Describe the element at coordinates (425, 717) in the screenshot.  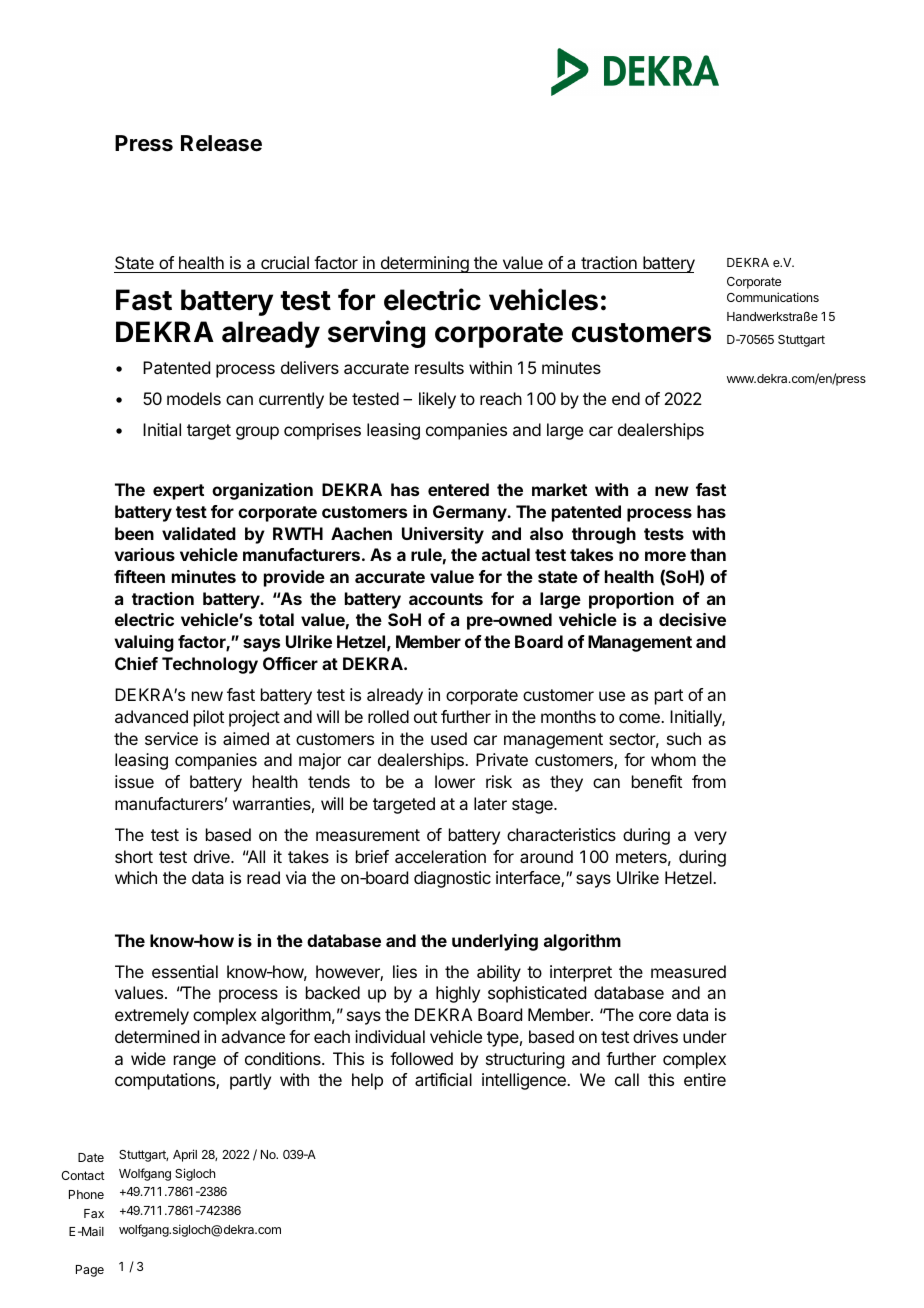
I see `out` at that location.
